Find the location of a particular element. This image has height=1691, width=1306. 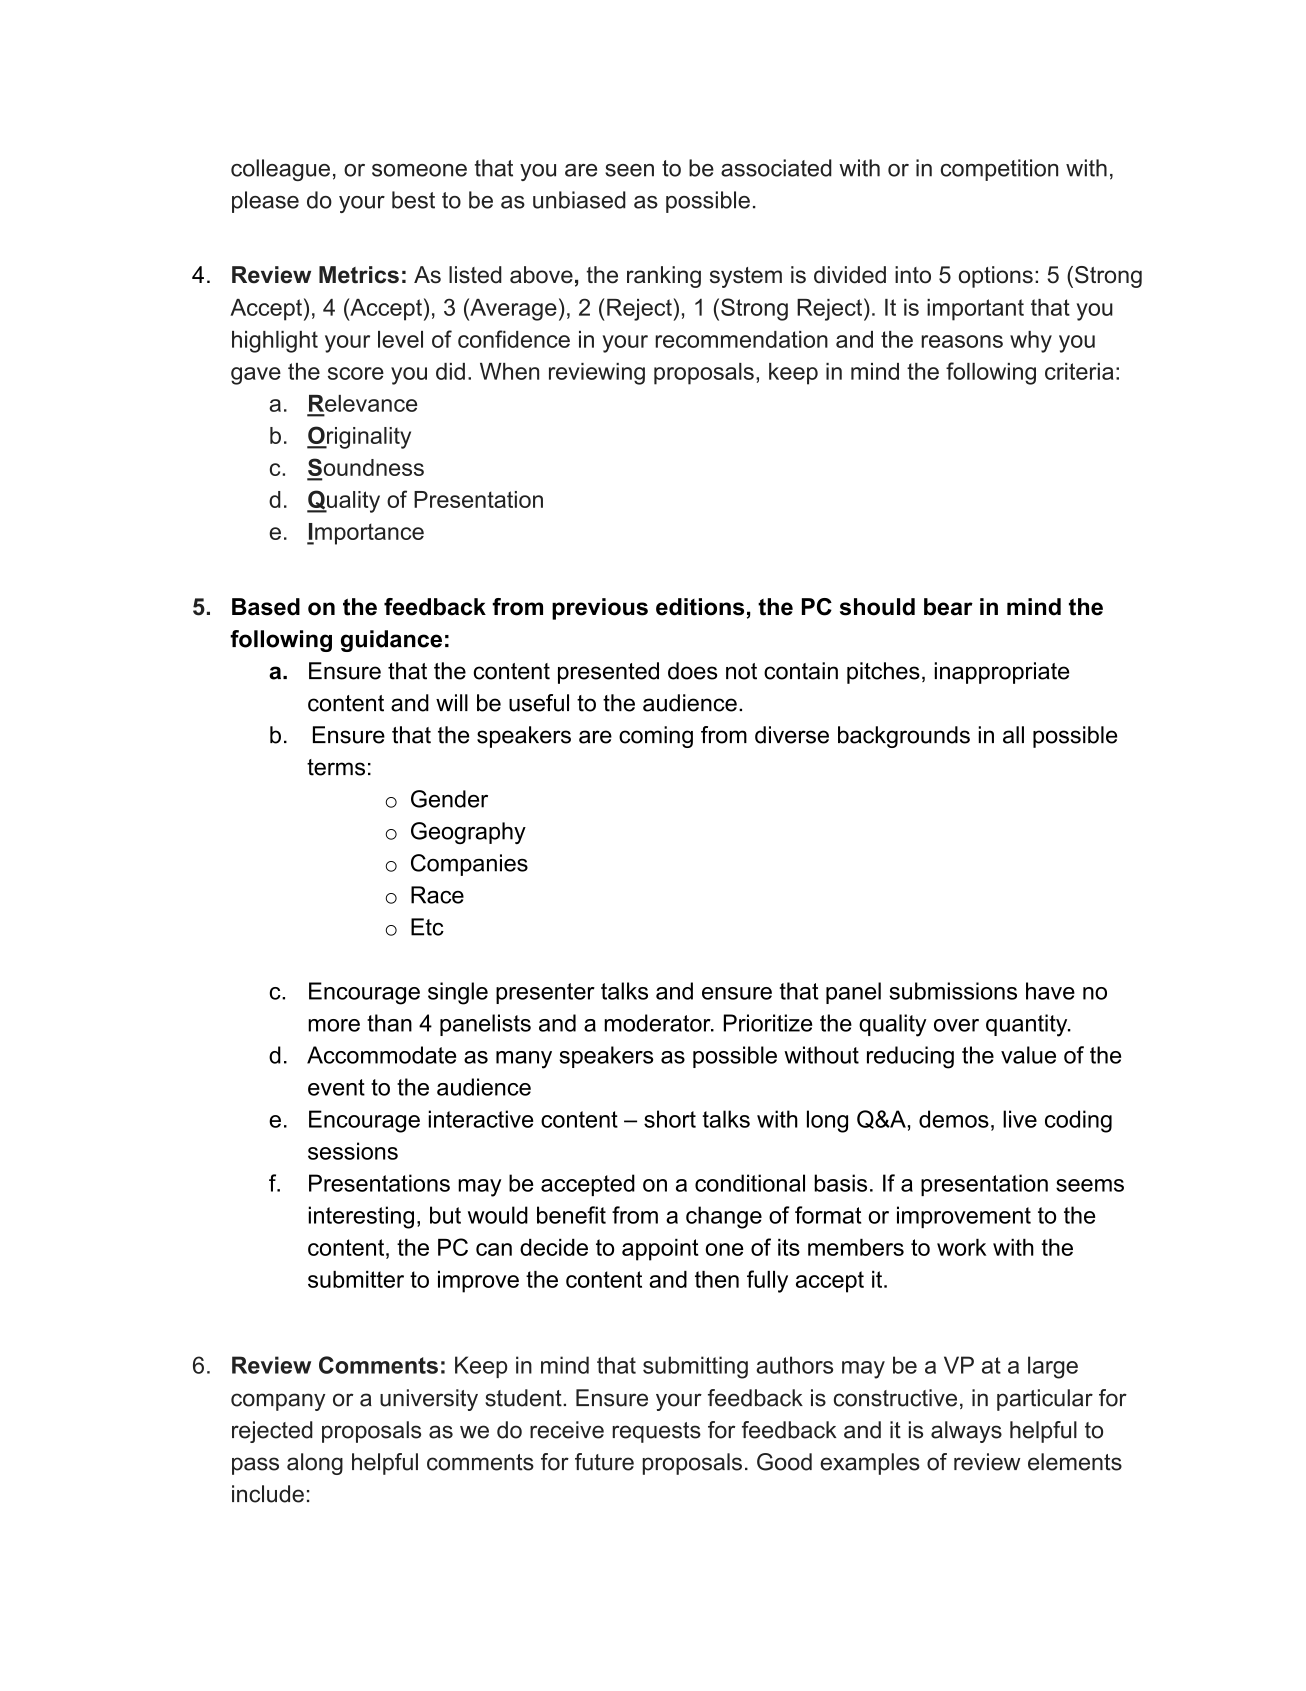

terms is located at coordinates (336, 767).
